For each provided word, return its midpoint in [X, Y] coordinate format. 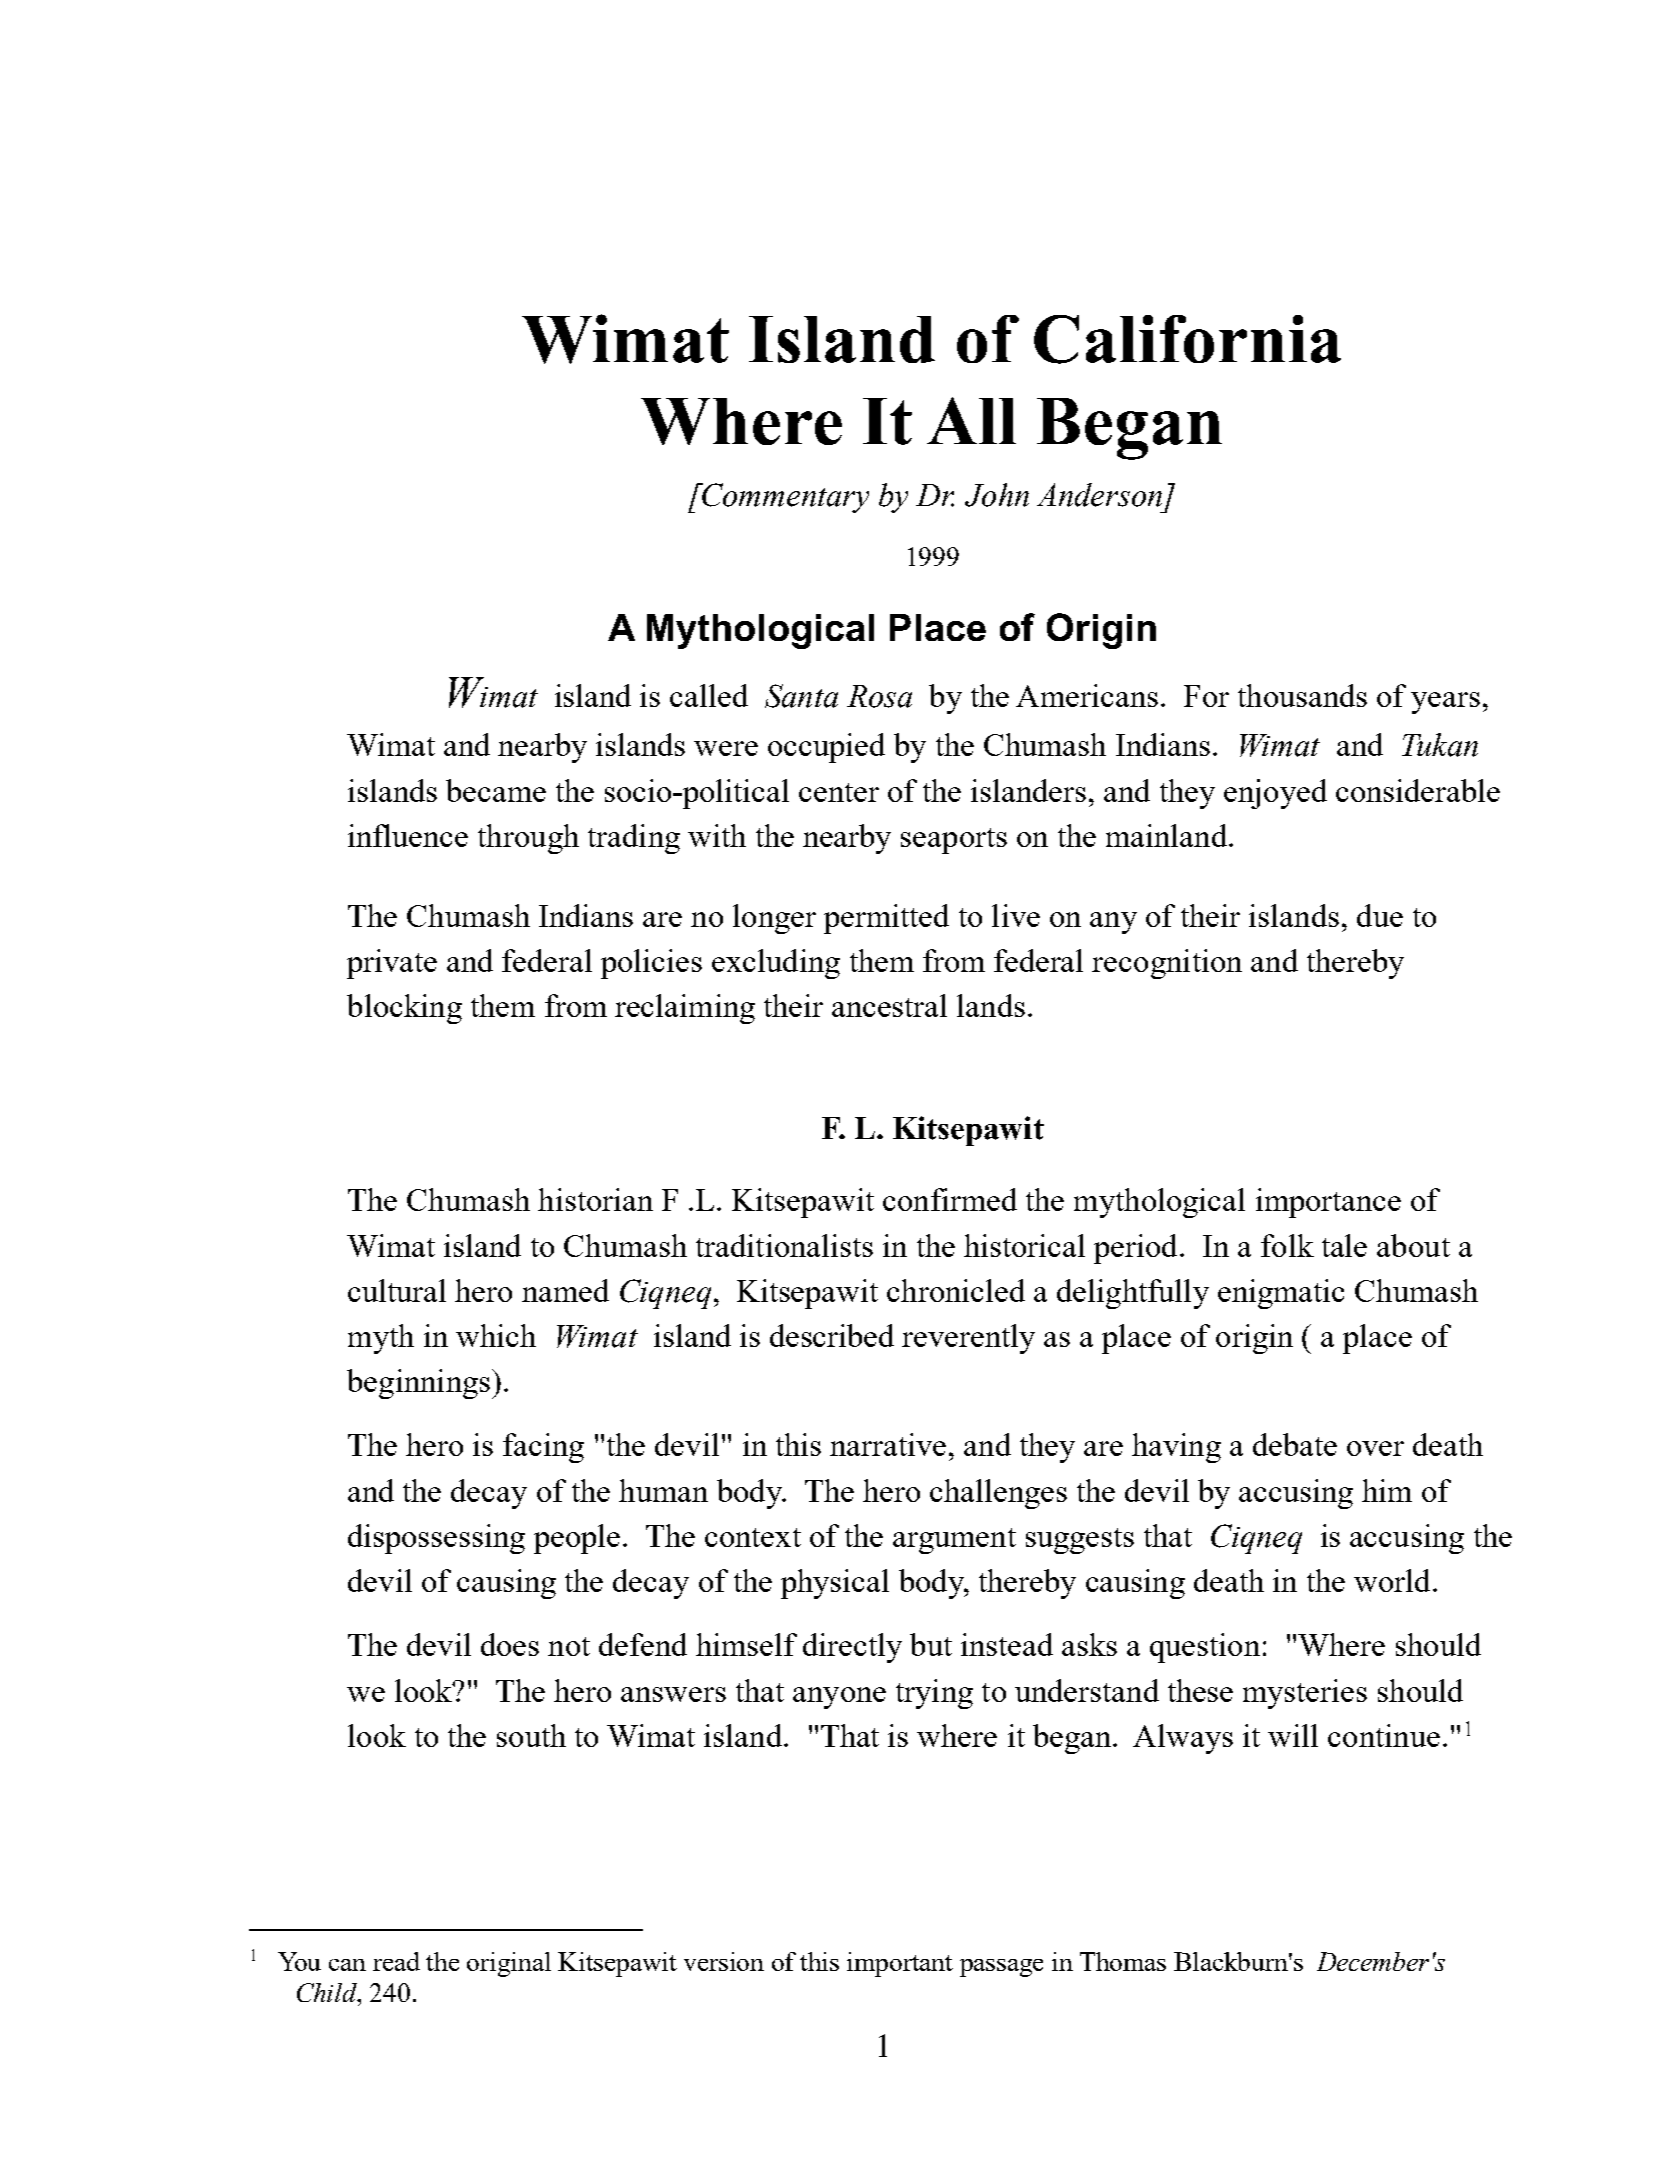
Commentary [785, 498]
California [1187, 339]
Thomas [1123, 1961]
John [997, 495]
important [900, 1964]
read [396, 1961]
